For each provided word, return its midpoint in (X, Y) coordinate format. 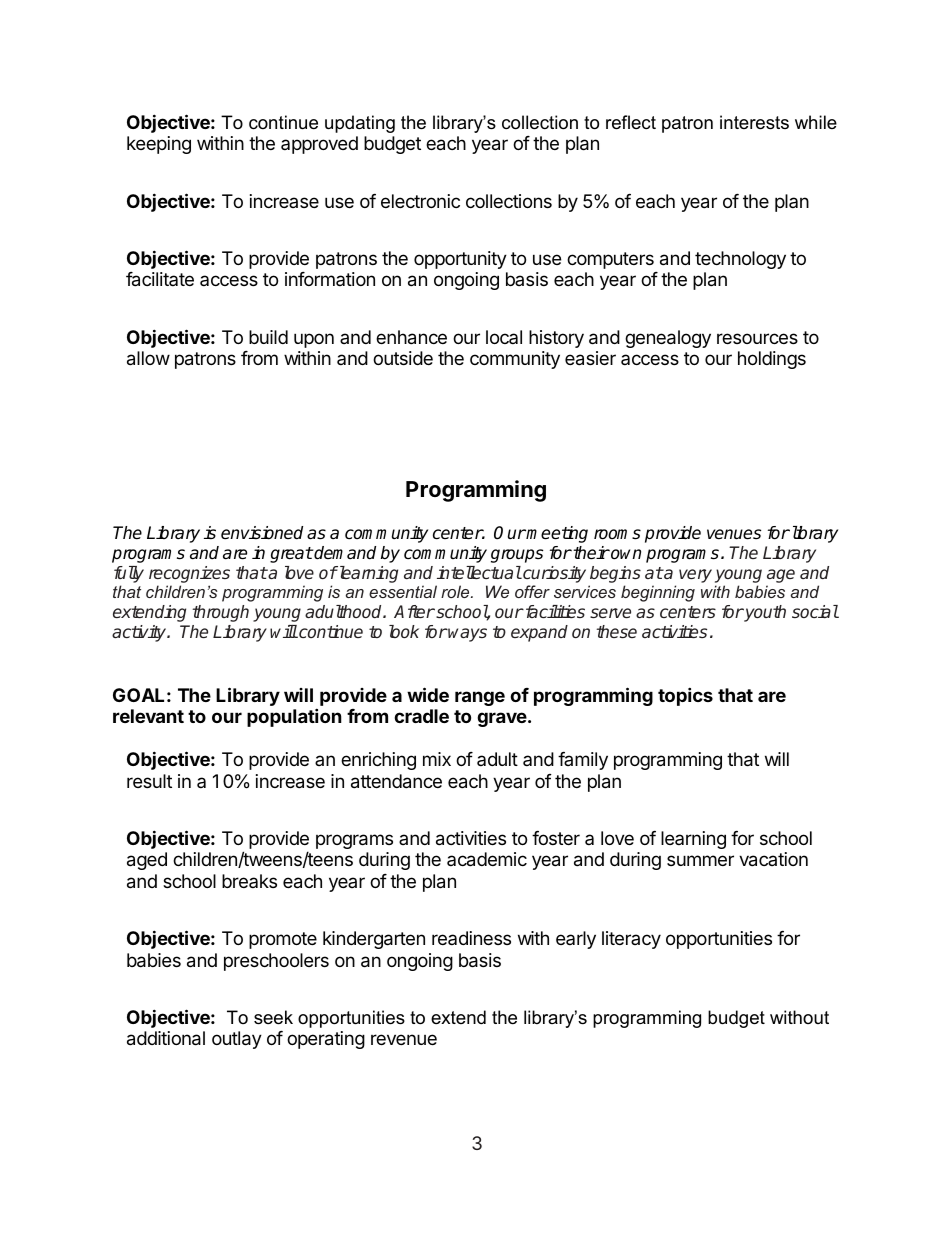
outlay (237, 1040)
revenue (404, 1039)
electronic (420, 201)
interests (754, 122)
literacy (631, 940)
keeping (159, 145)
